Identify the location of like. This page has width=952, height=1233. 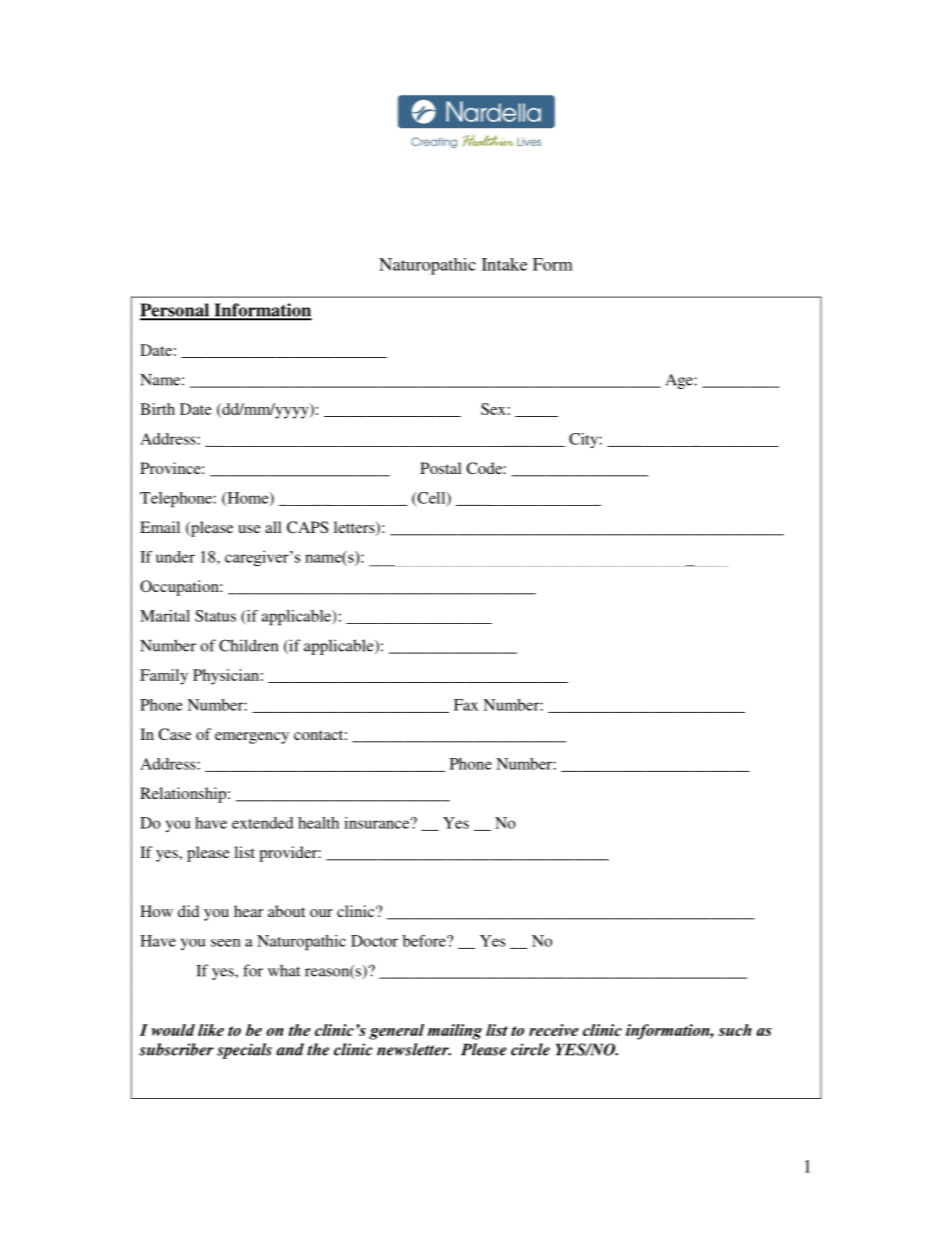
(211, 1030).
